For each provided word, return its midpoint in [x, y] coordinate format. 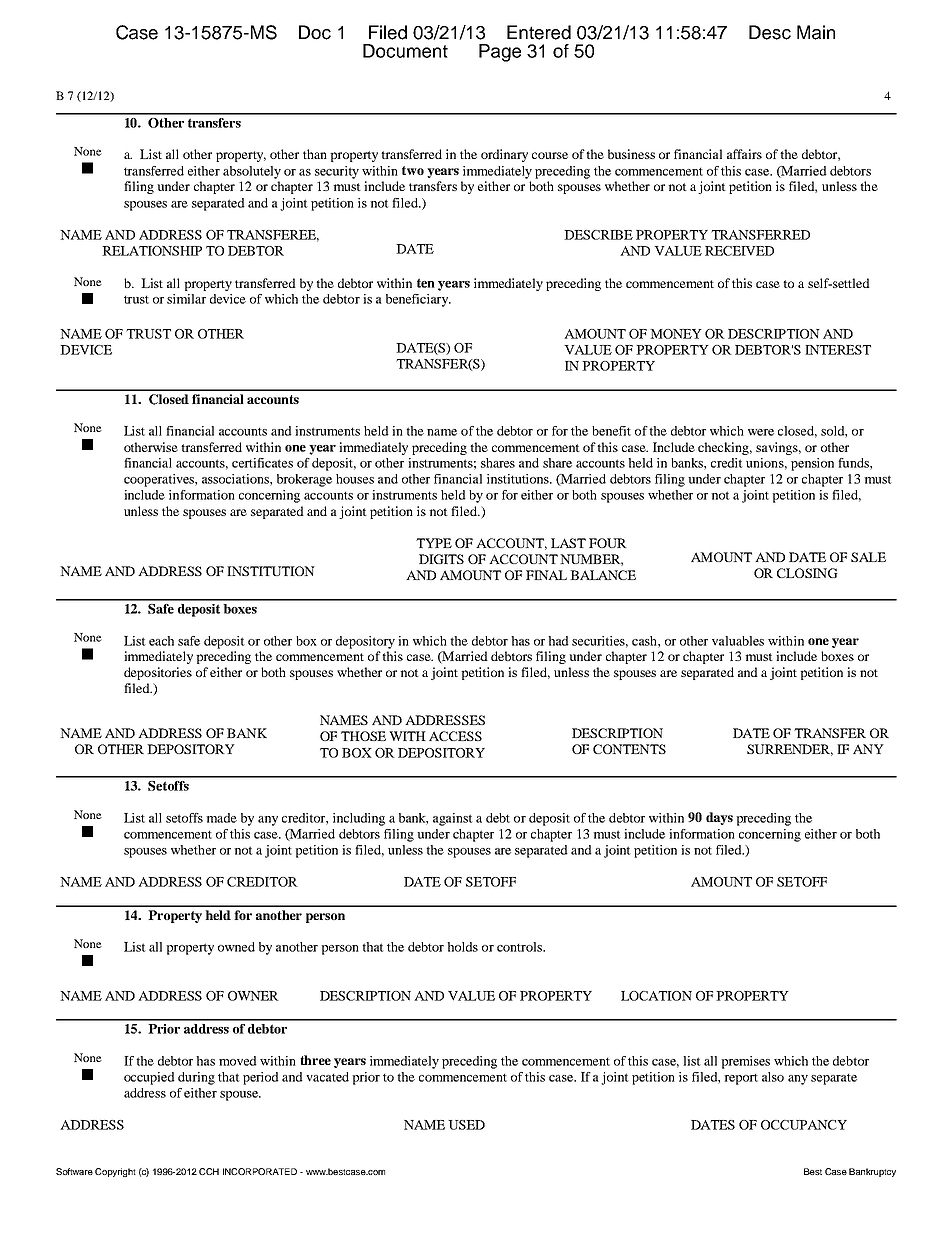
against [453, 819]
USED [466, 1125]
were [761, 432]
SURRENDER [790, 750]
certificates [262, 463]
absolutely [252, 172]
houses [355, 479]
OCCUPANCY [804, 1125]
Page [500, 53]
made [221, 818]
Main [816, 32]
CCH [209, 1171]
